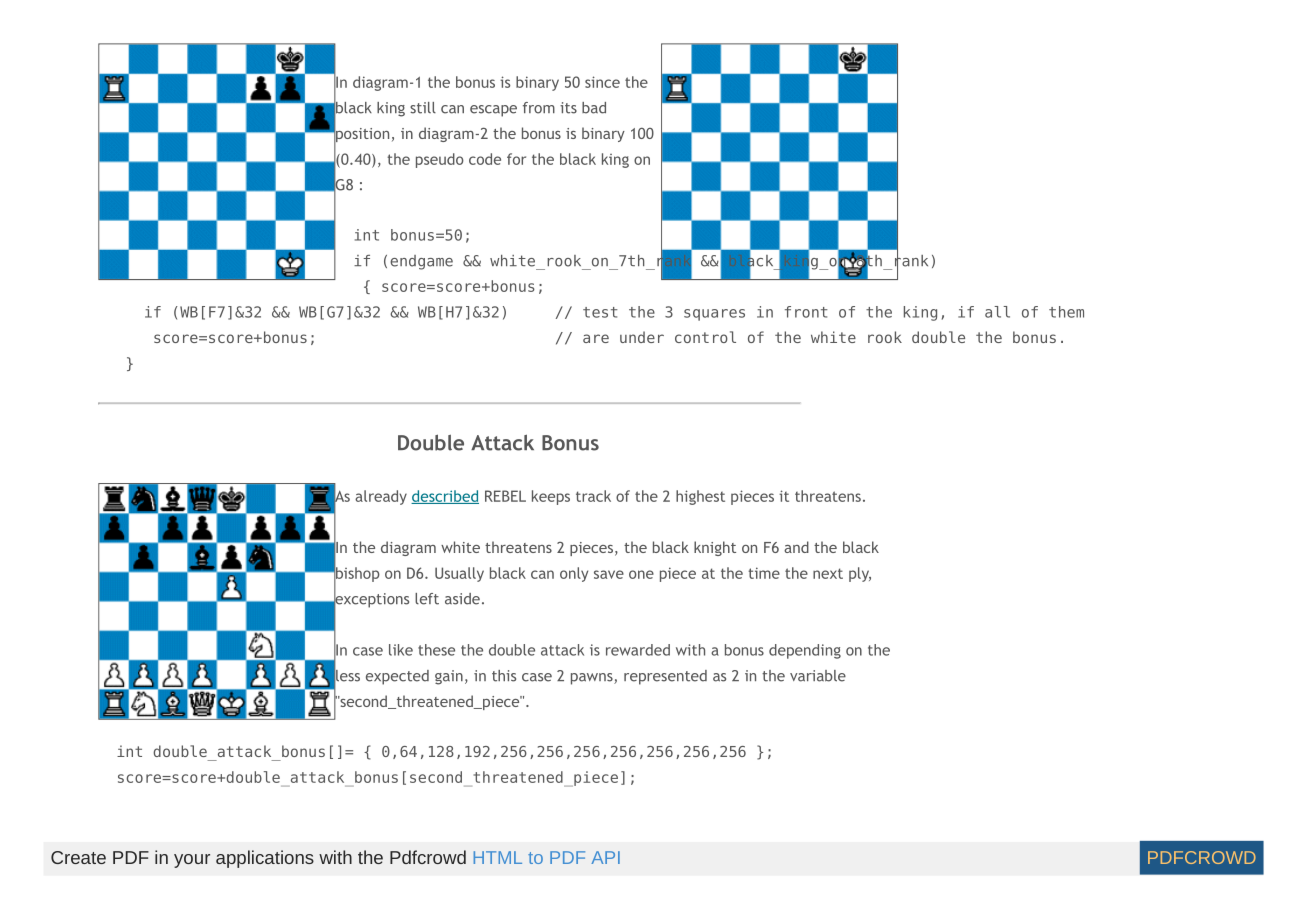  I want to click on your, so click(192, 861).
